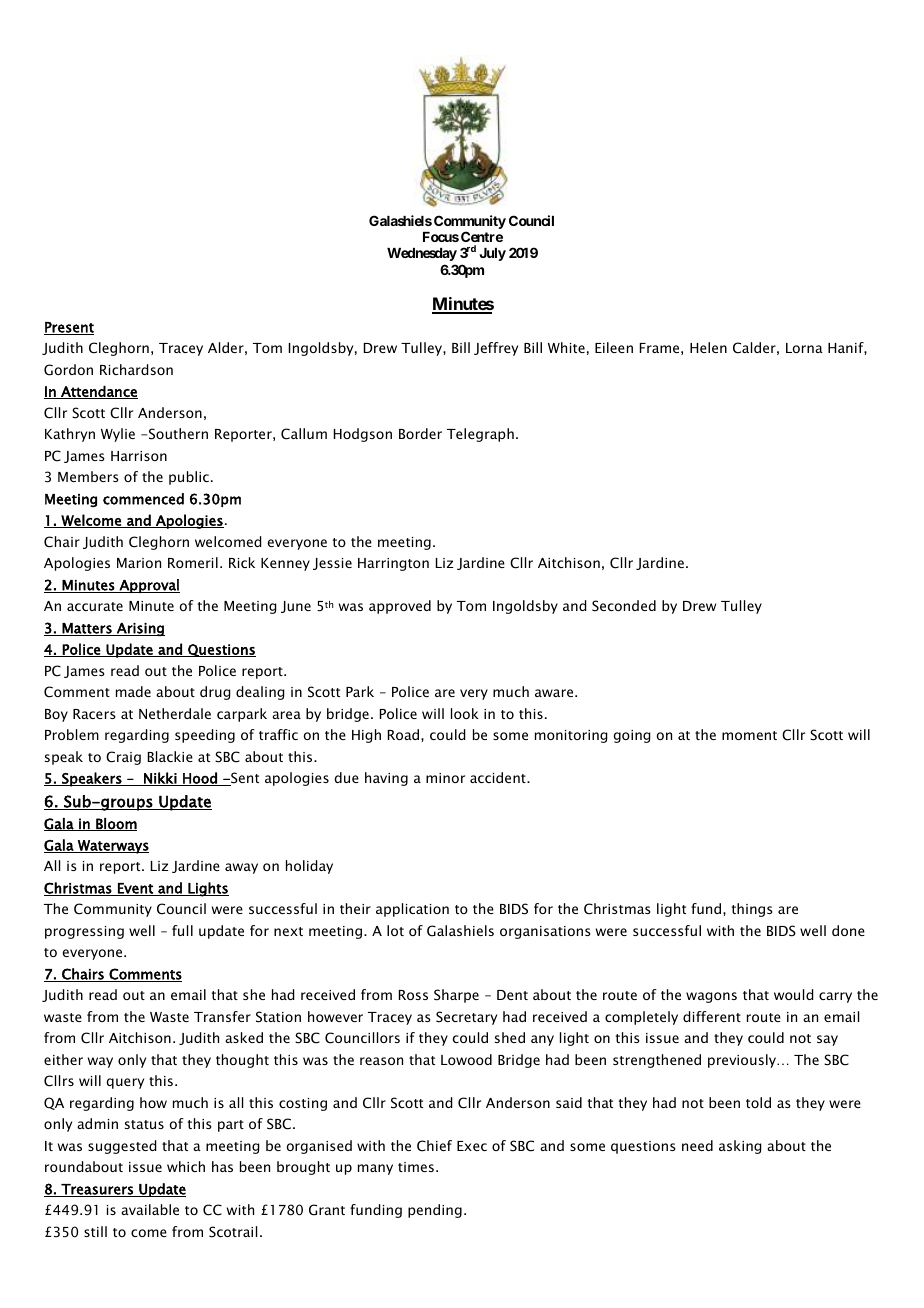 This document has width=924, height=1308. I want to click on full, so click(182, 930).
